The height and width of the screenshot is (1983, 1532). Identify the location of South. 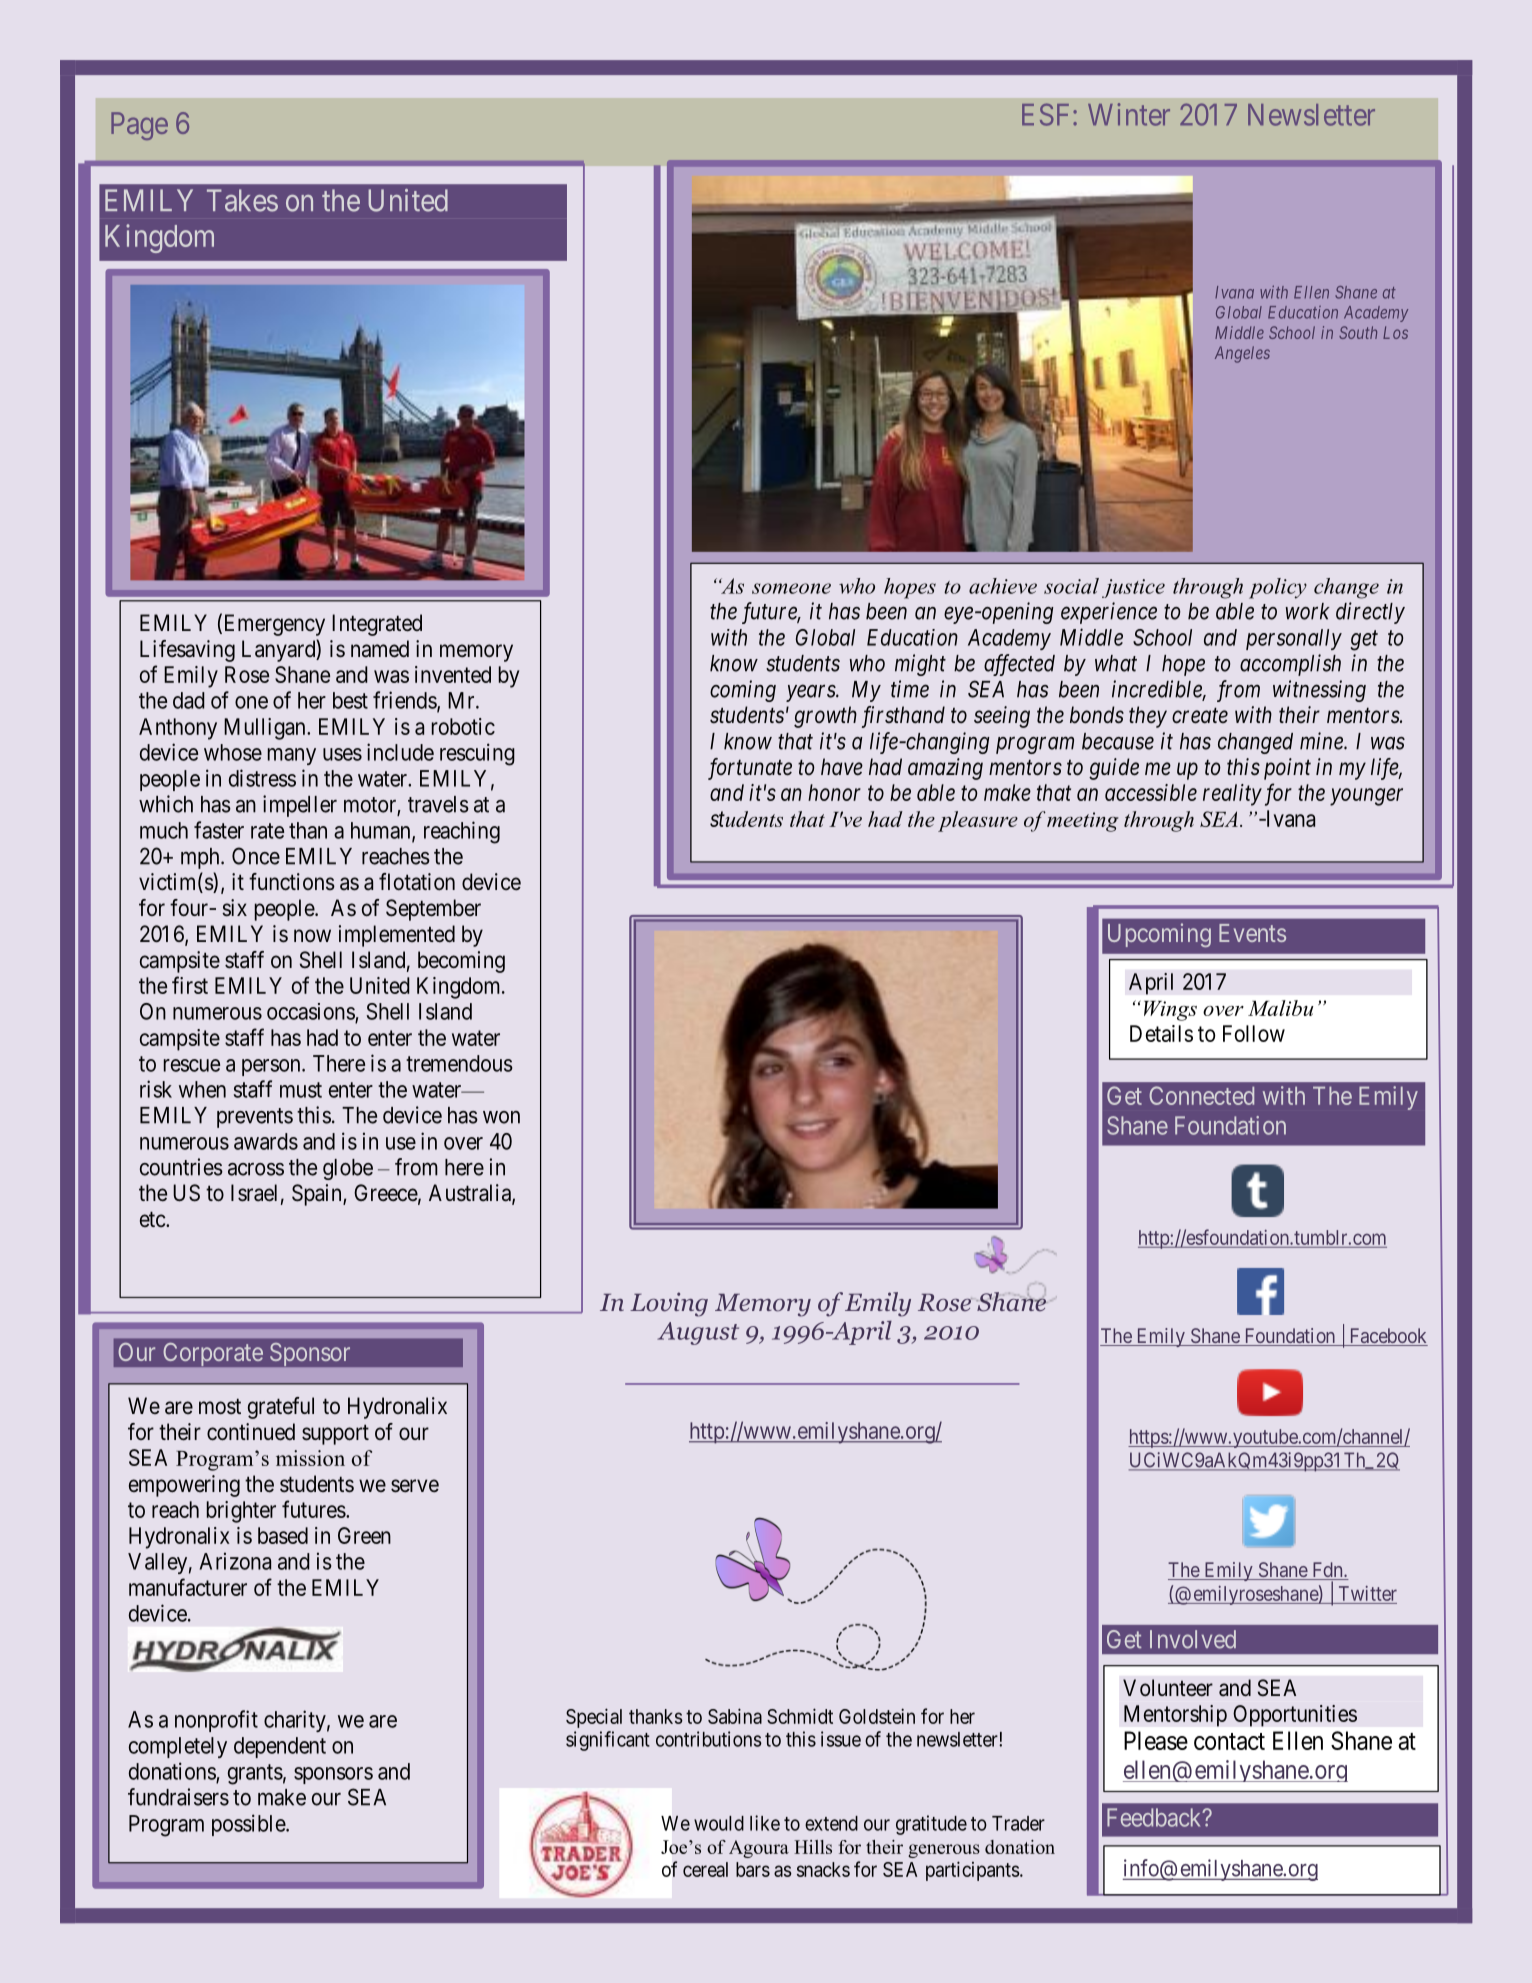
(1358, 332).
